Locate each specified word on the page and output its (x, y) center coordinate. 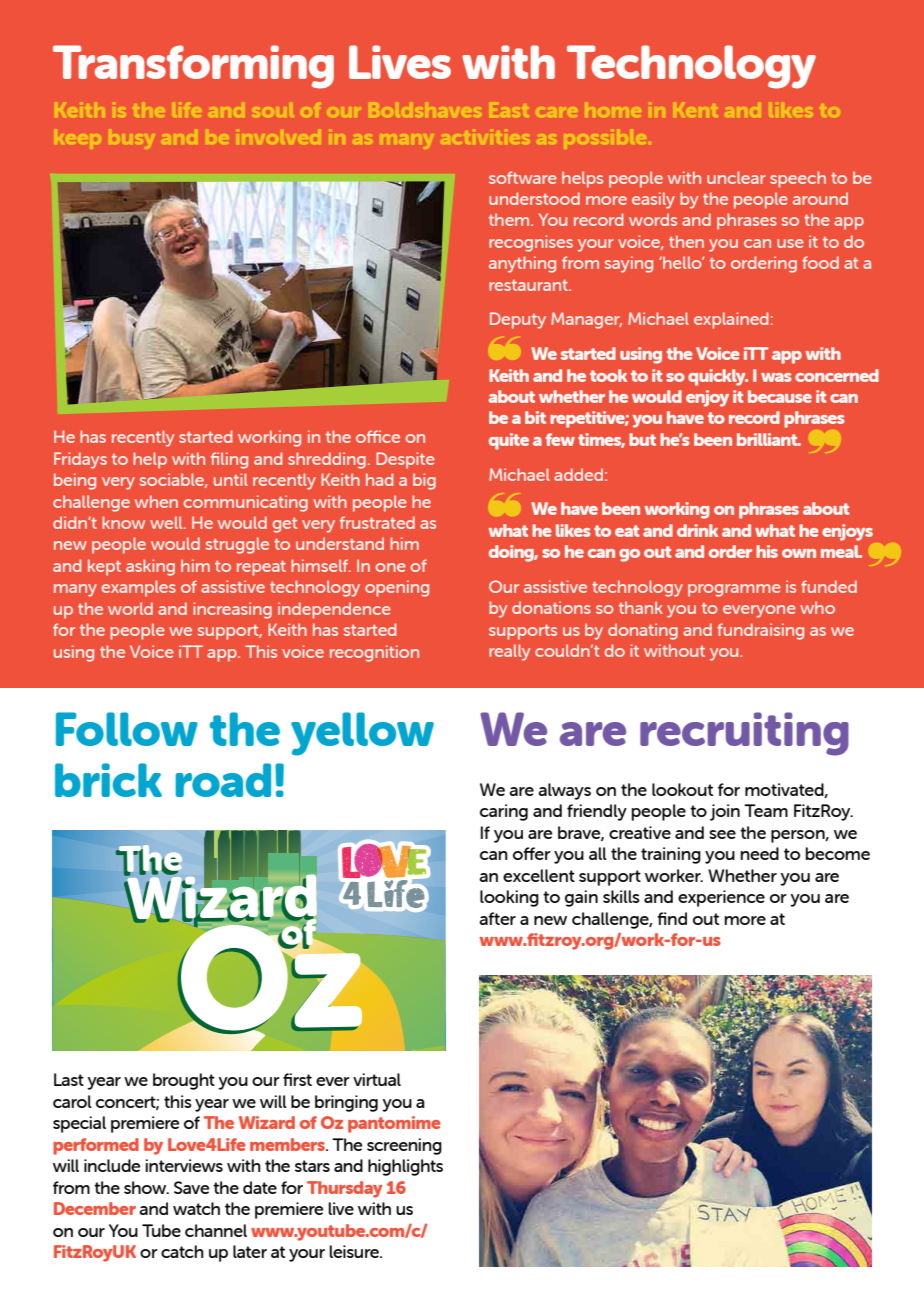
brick (108, 780)
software (523, 177)
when (156, 501)
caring (504, 812)
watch (196, 1208)
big (424, 481)
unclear (736, 177)
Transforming (193, 67)
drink (697, 530)
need (759, 853)
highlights (405, 1167)
